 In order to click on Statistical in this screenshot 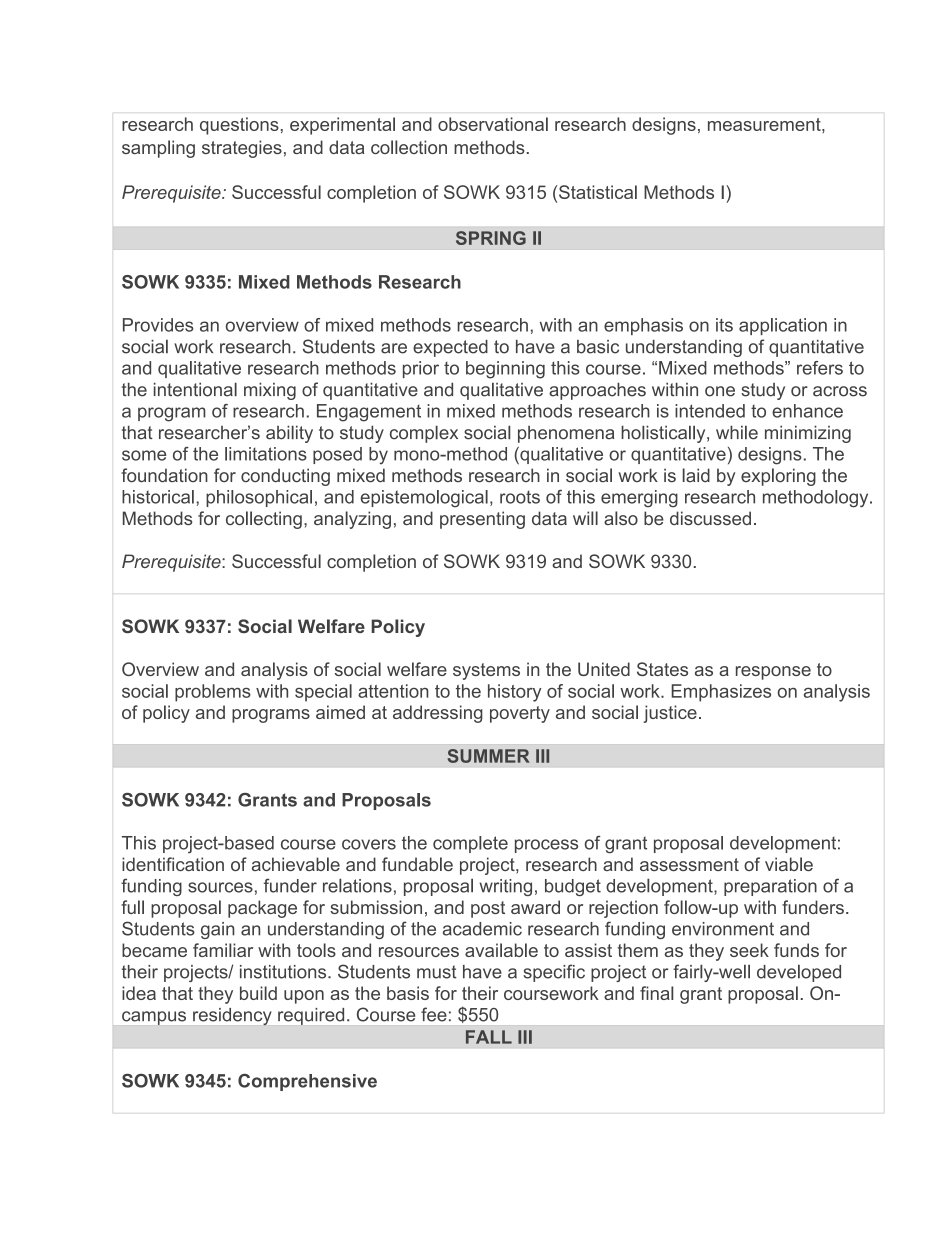, I will do `click(598, 192)`.
